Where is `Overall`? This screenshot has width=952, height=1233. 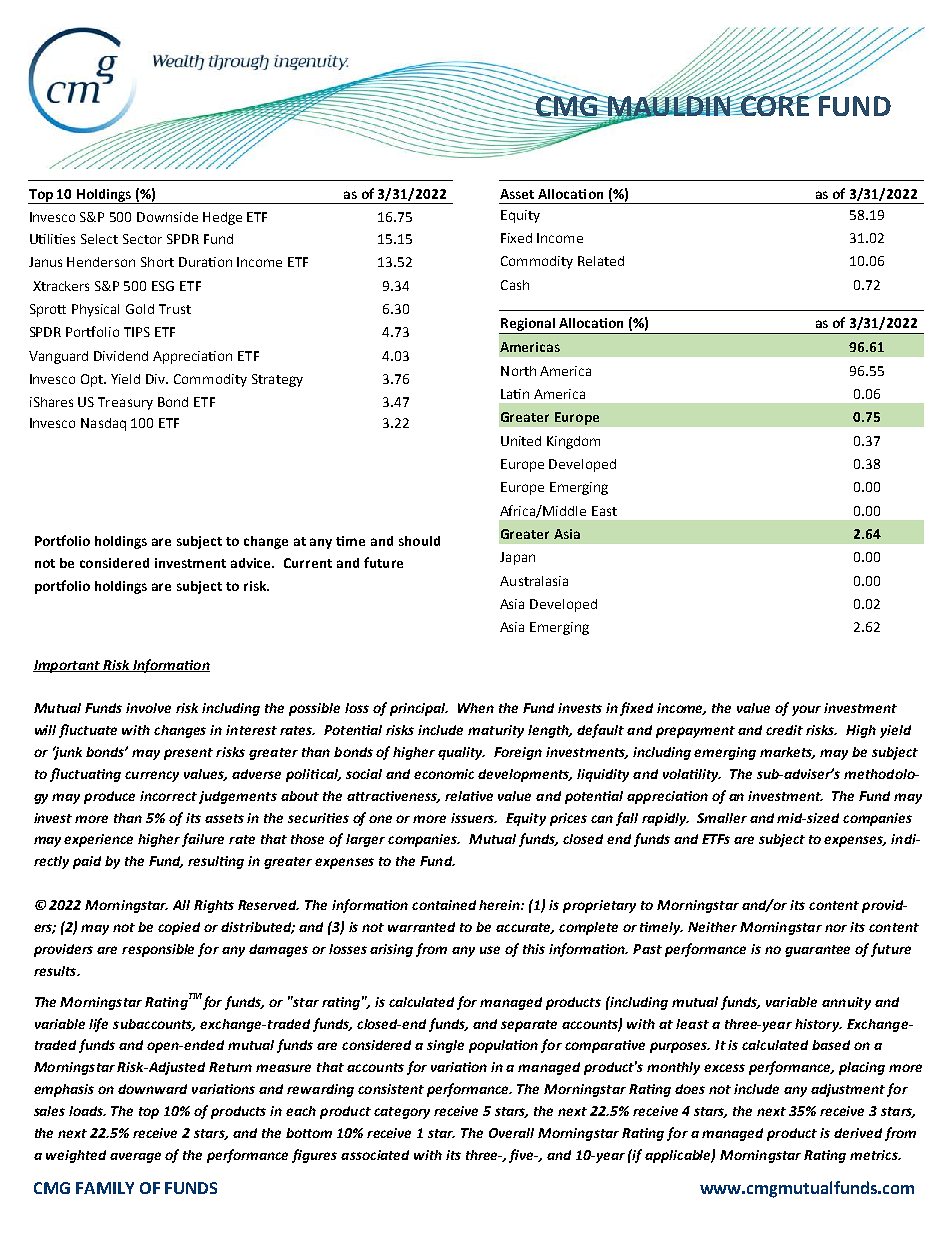 Overall is located at coordinates (511, 1133).
